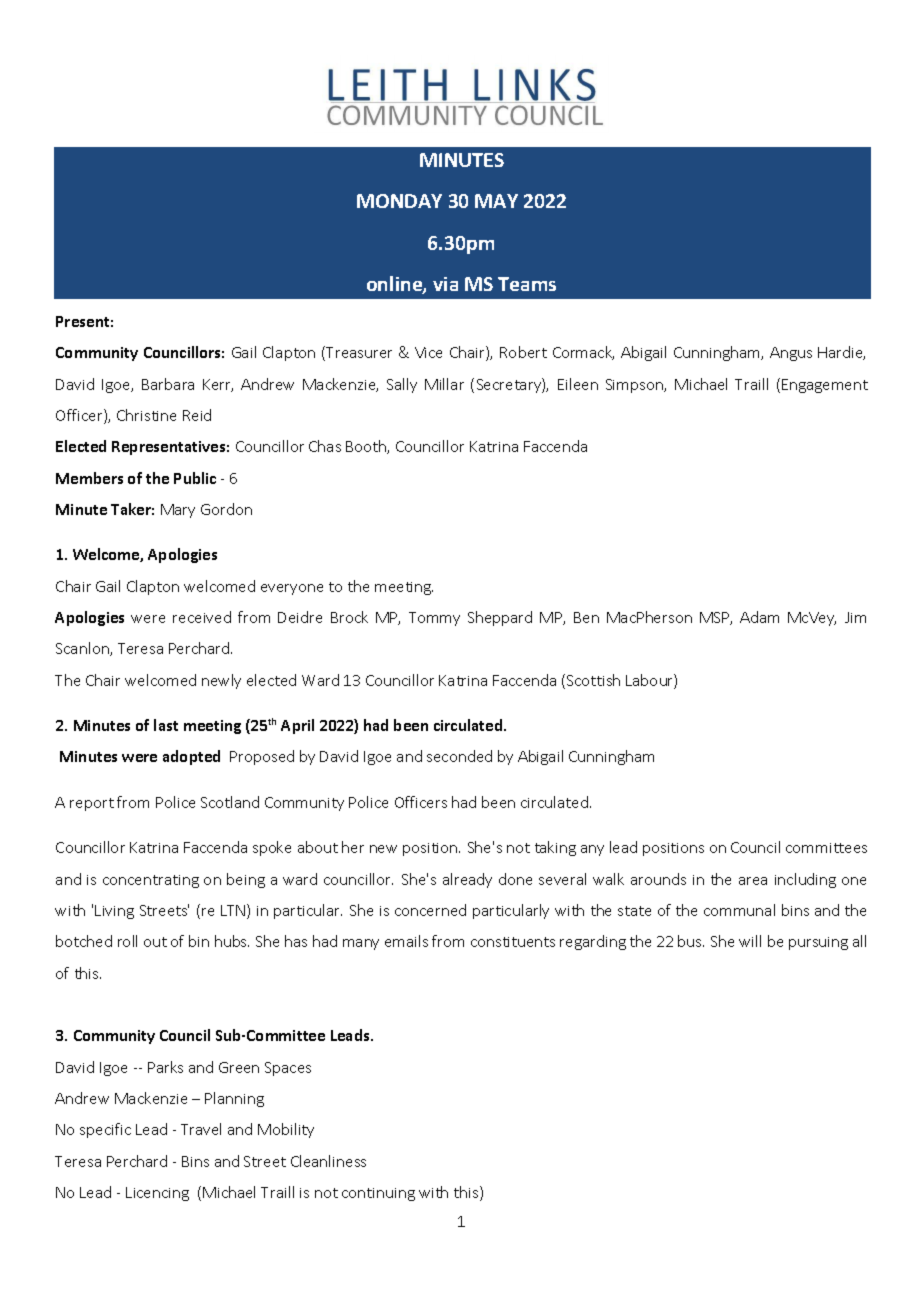 This screenshot has width=924, height=1308. I want to click on adopted, so click(191, 757).
